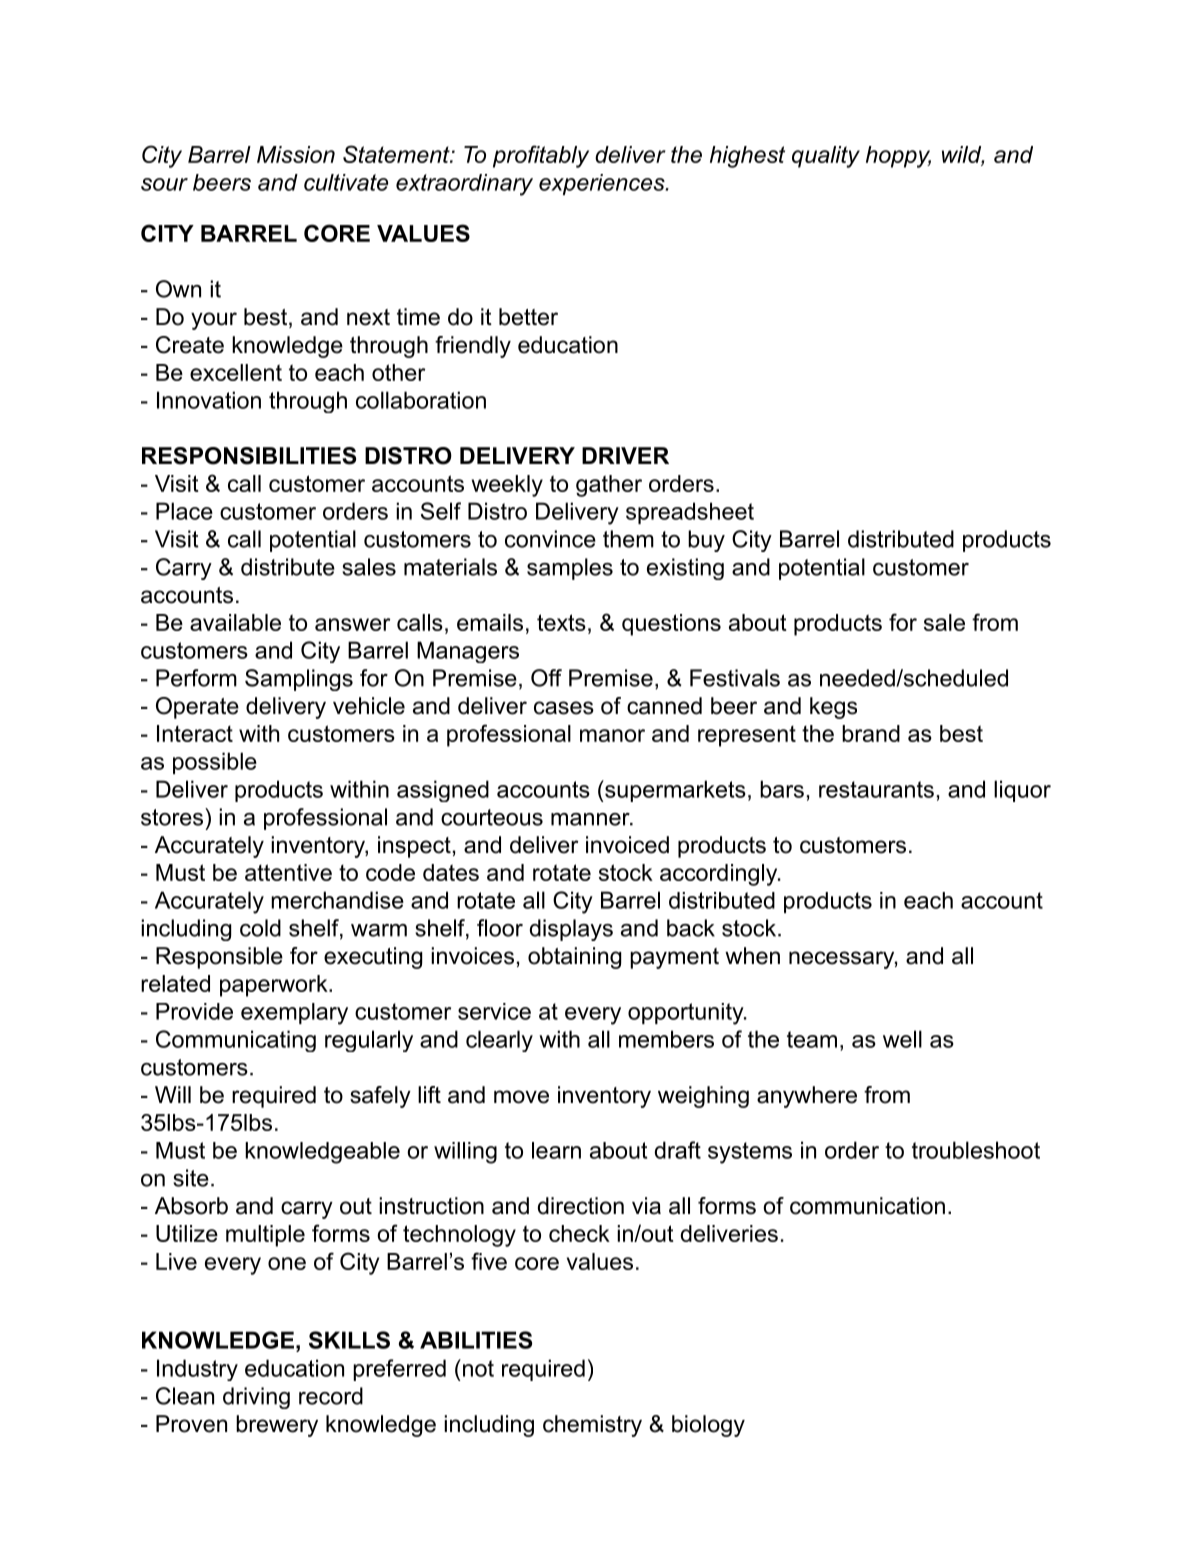 This image has height=1544, width=1193. Describe the element at coordinates (235, 622) in the image. I see `available` at that location.
